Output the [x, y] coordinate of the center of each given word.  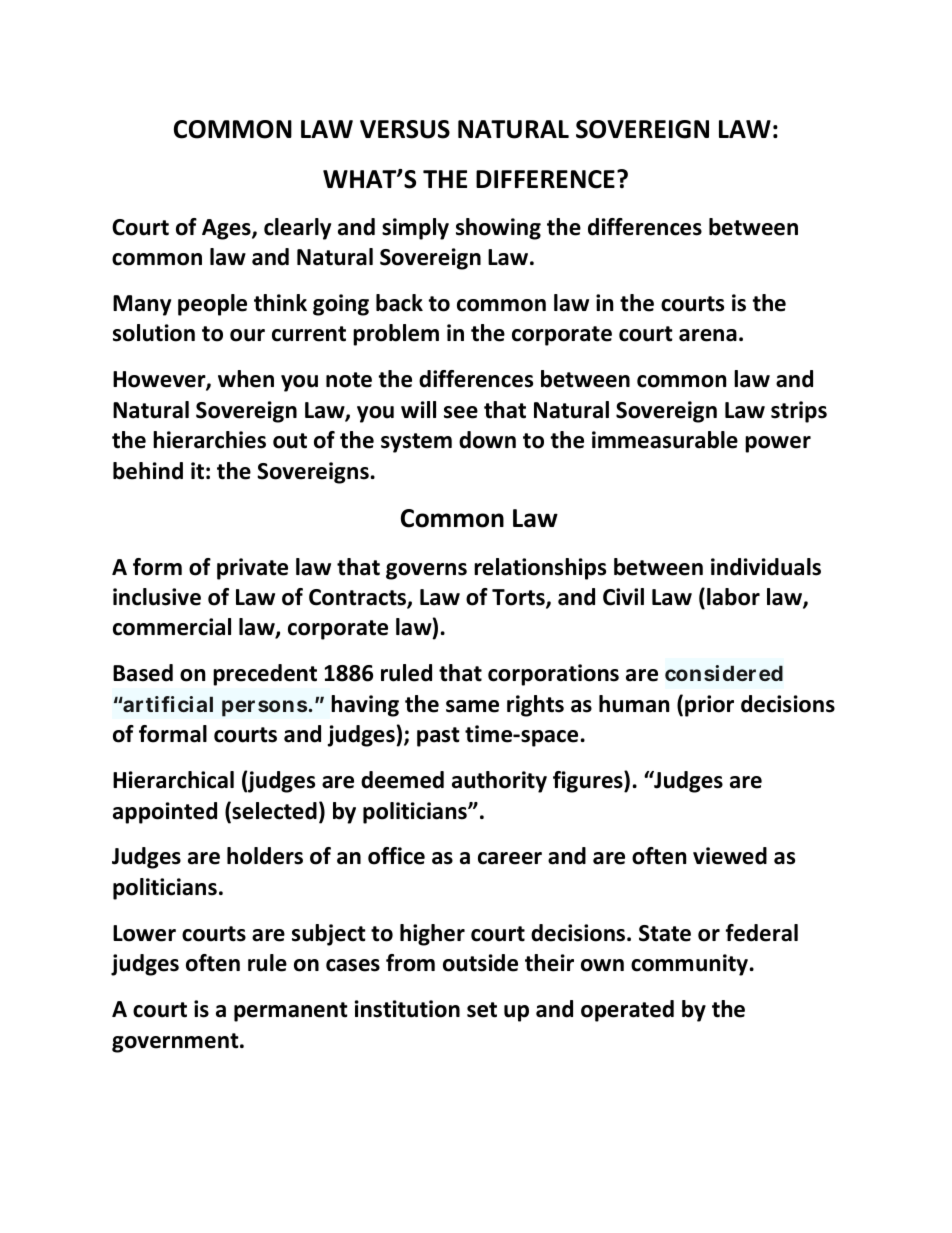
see [461, 412]
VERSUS [405, 129]
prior [709, 706]
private [252, 569]
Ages [227, 229]
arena [708, 335]
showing [498, 229]
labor [733, 597]
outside [480, 963]
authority [499, 782]
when [246, 379]
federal [762, 933]
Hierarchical [173, 780]
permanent [291, 1012]
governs [426, 571]
